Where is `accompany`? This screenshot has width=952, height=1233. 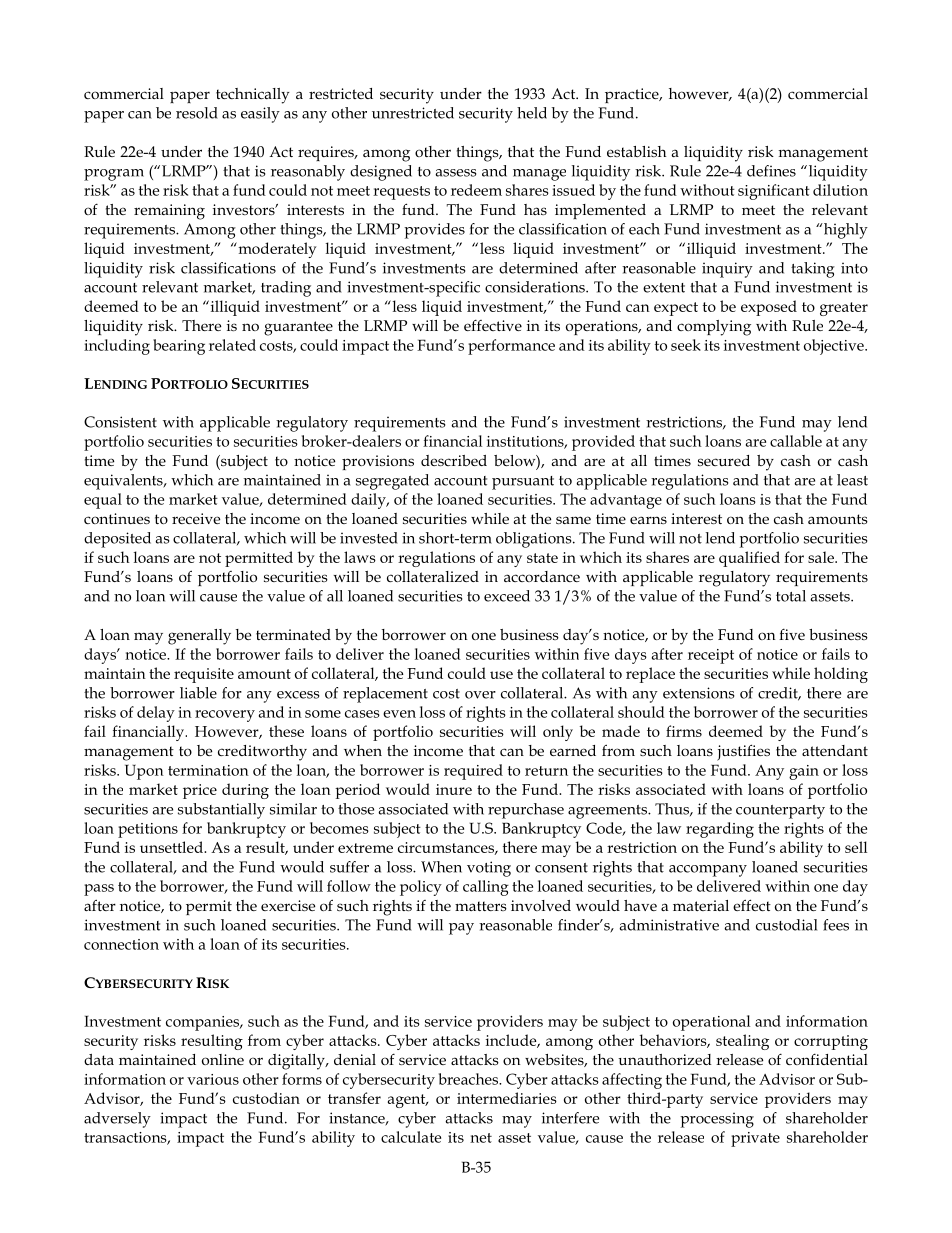
accompany is located at coordinates (708, 871).
